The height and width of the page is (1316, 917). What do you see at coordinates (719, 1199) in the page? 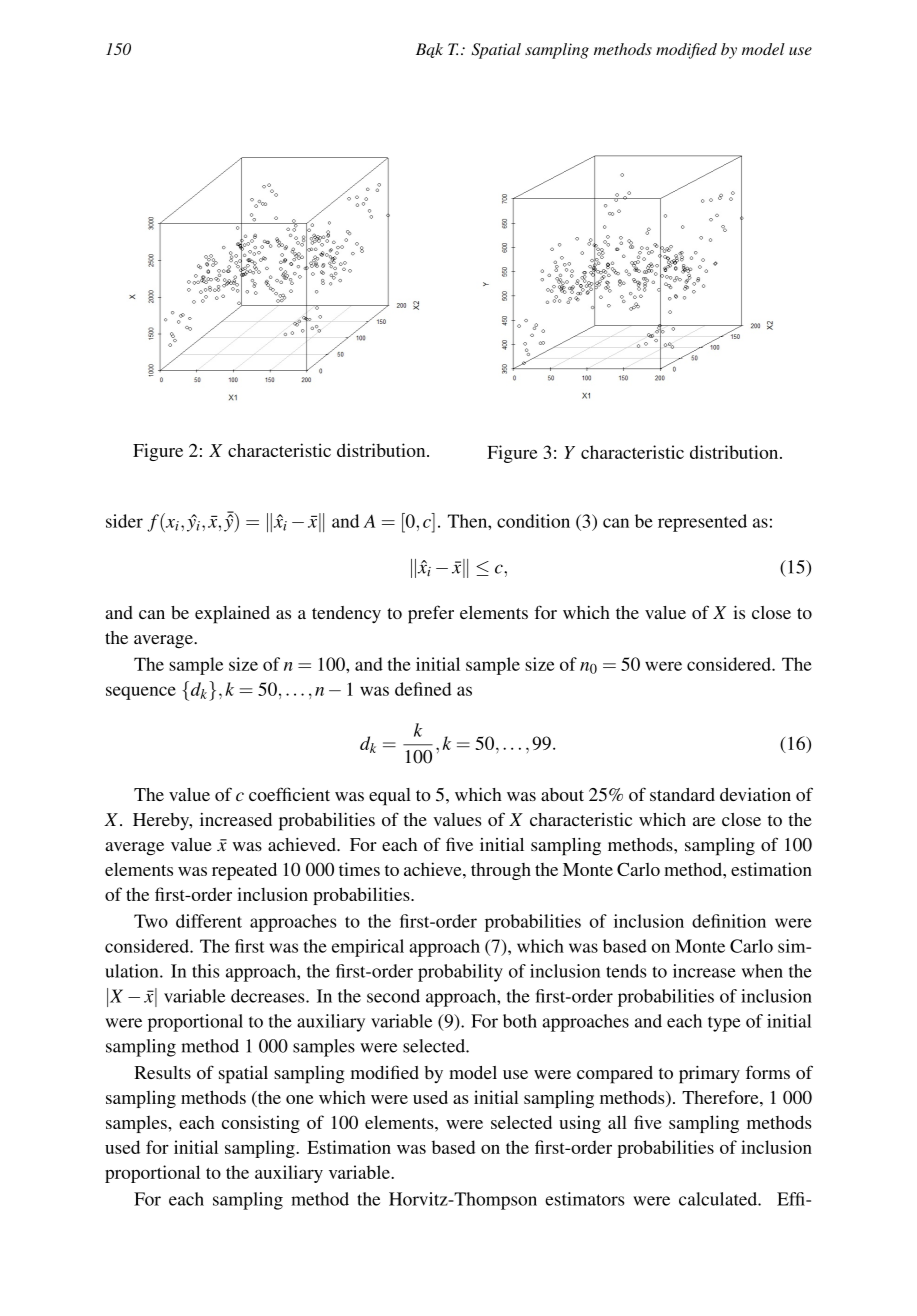
I see `calculated` at bounding box center [719, 1199].
